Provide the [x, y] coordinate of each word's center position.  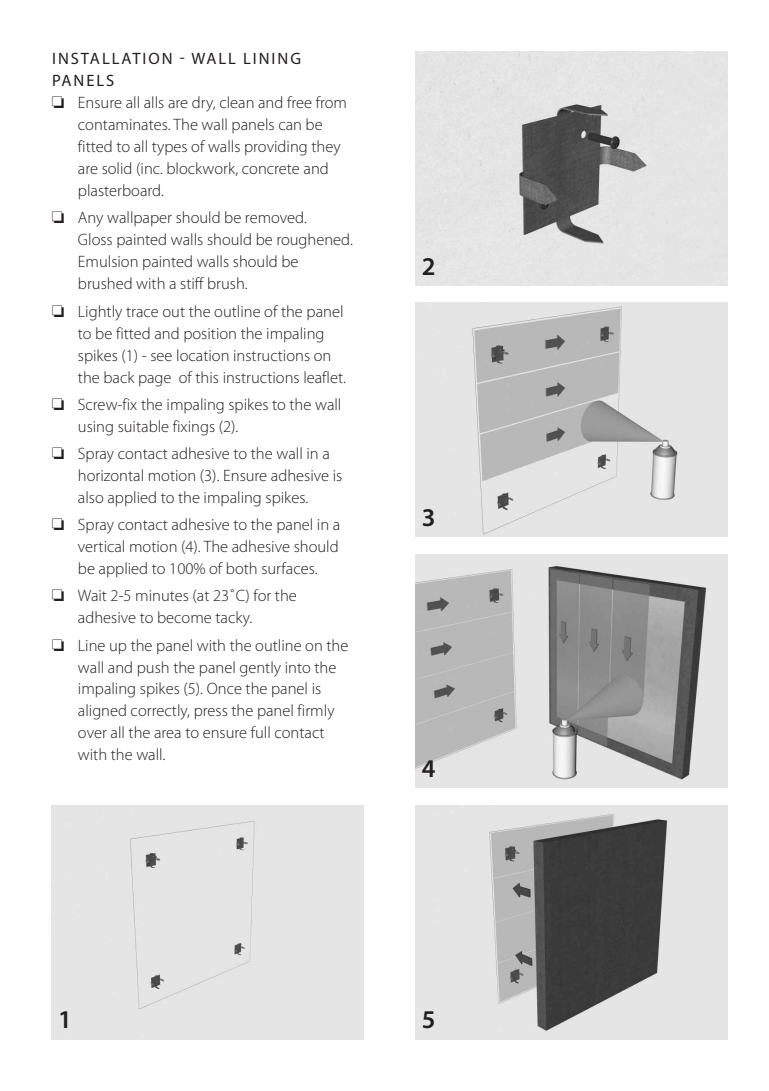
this [206, 377]
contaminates [124, 124]
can [290, 126]
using [96, 428]
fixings [194, 428]
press [211, 713]
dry [203, 104]
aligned [102, 712]
